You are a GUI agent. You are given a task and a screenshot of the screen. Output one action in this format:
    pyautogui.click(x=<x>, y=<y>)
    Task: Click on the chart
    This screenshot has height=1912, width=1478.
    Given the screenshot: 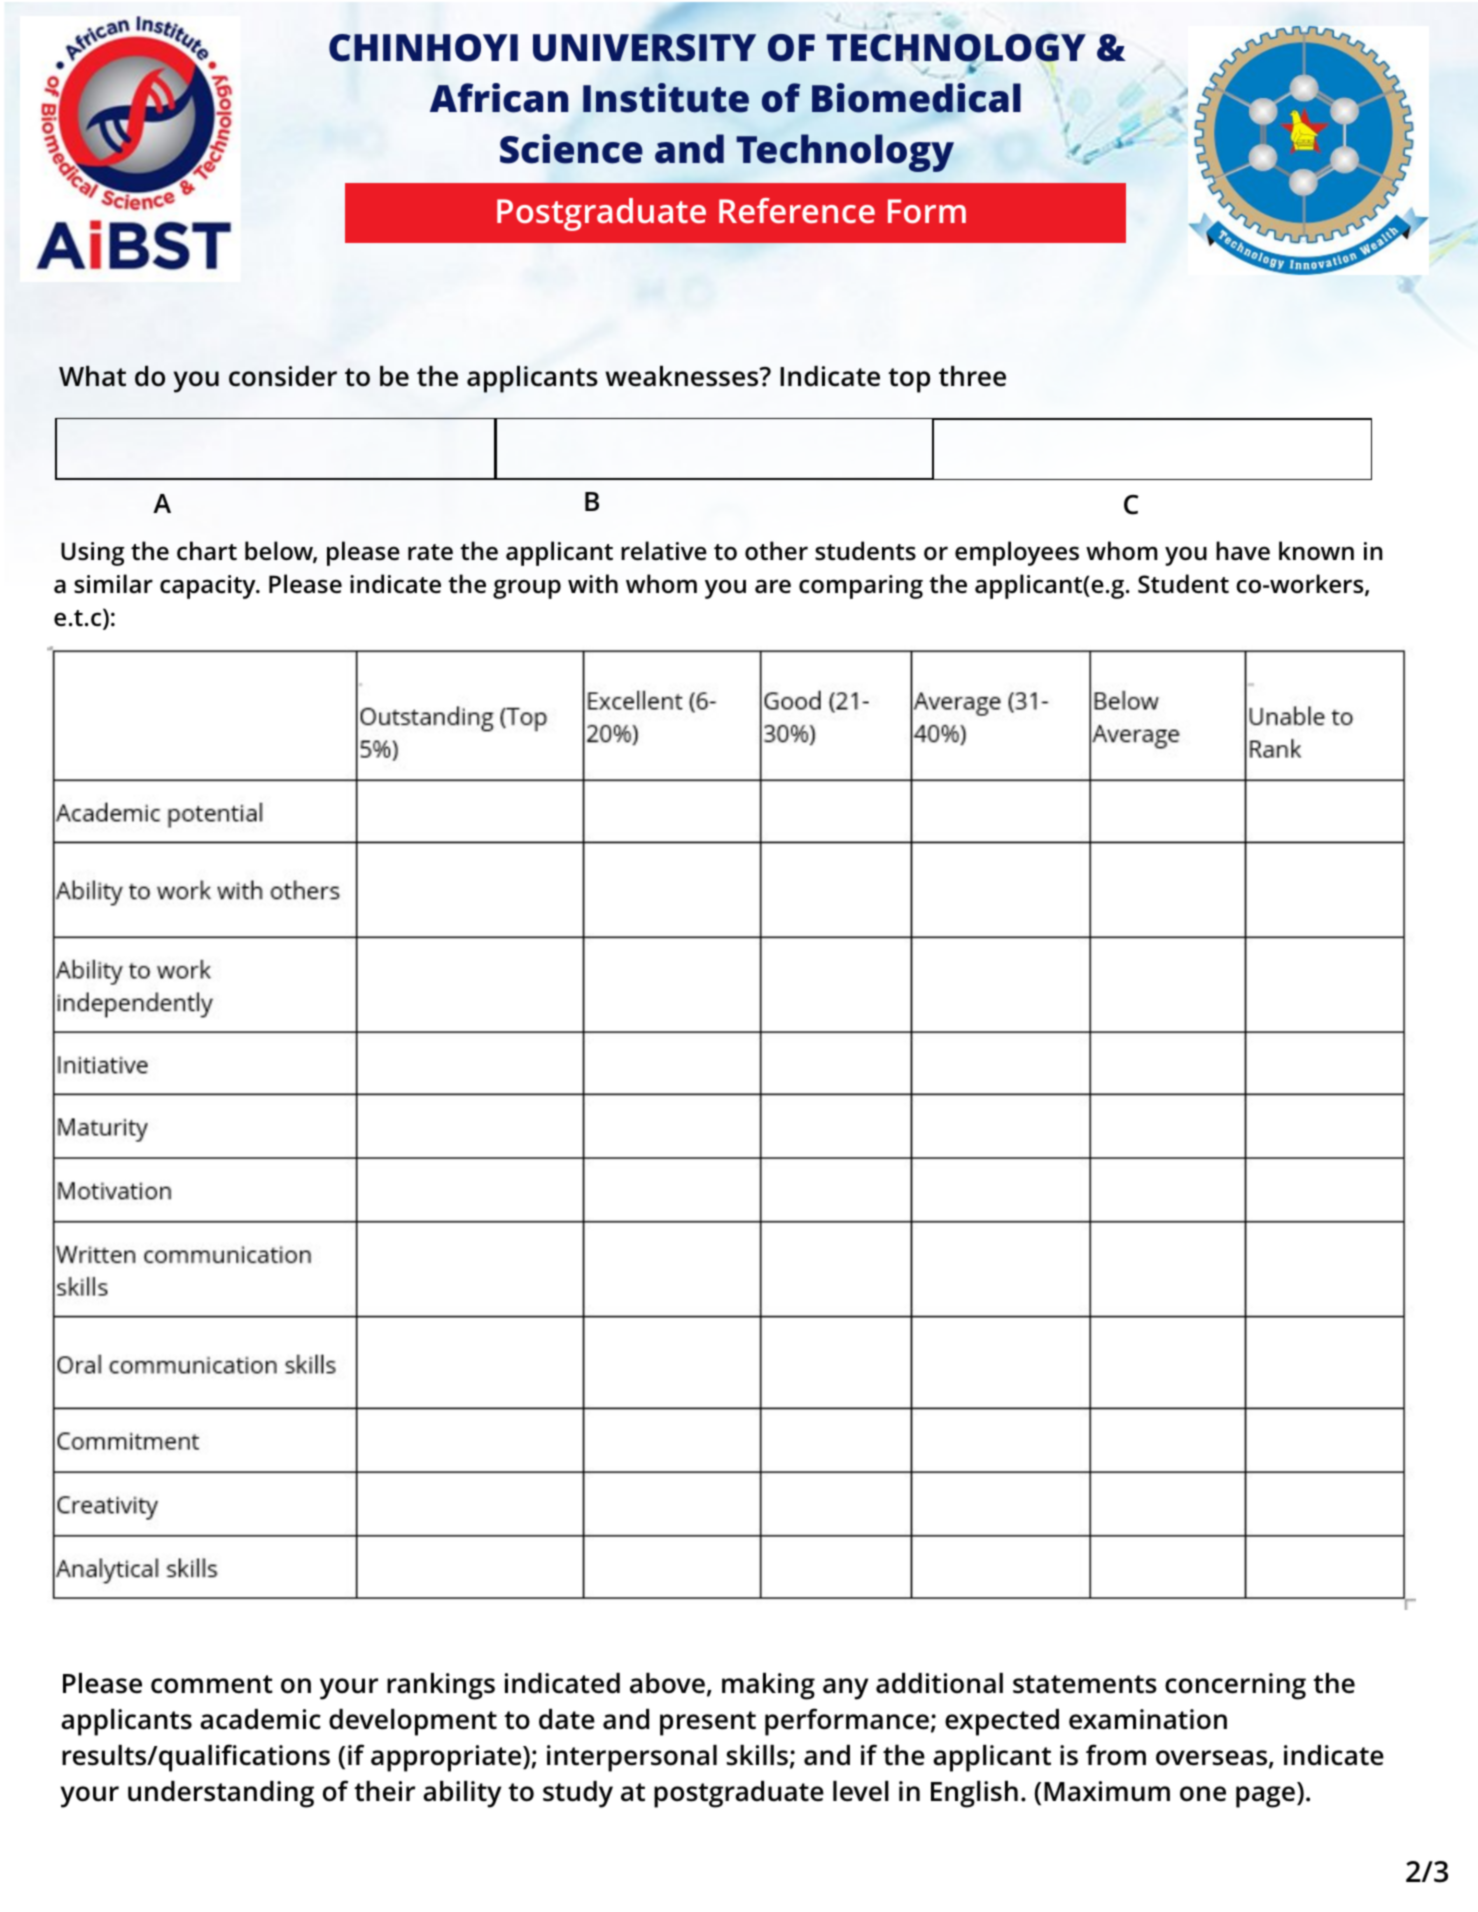 What is the action you would take?
    pyautogui.click(x=207, y=551)
